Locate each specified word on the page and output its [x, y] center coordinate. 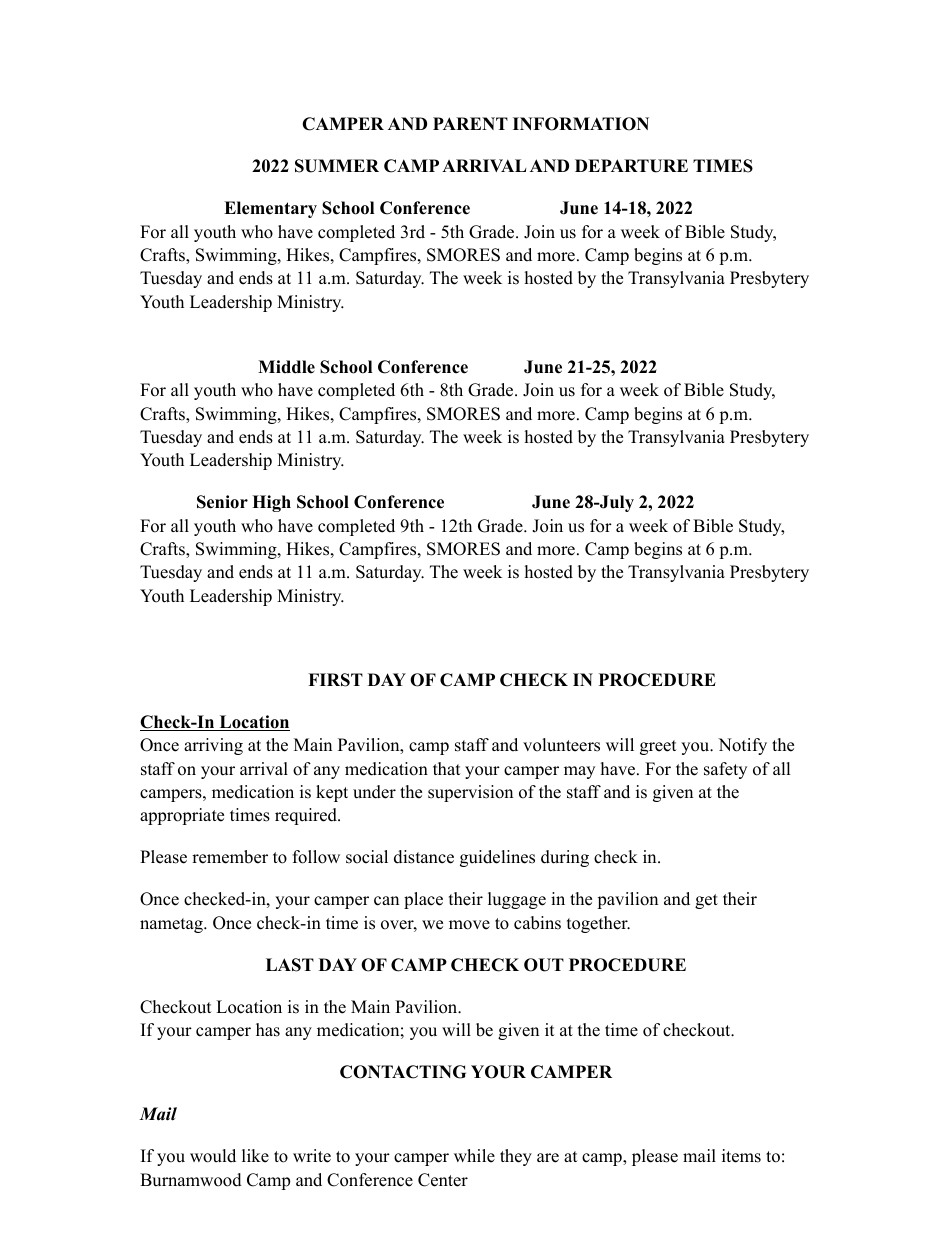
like [255, 1156]
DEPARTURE [631, 166]
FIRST [335, 680]
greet [658, 747]
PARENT [470, 123]
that [447, 768]
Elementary [270, 209]
